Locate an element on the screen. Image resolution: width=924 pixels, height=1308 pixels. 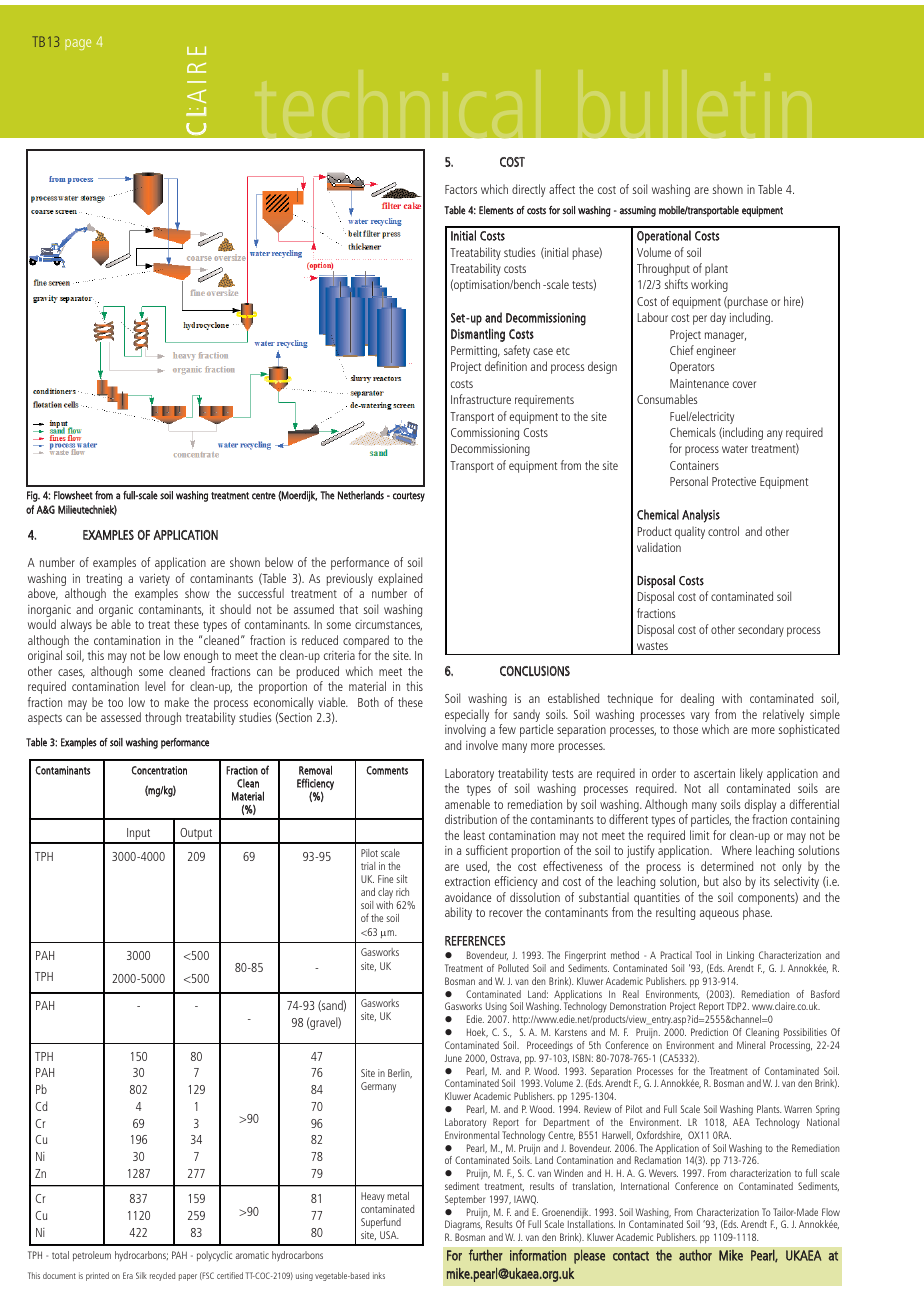
Silk is located at coordinates (141, 1275).
